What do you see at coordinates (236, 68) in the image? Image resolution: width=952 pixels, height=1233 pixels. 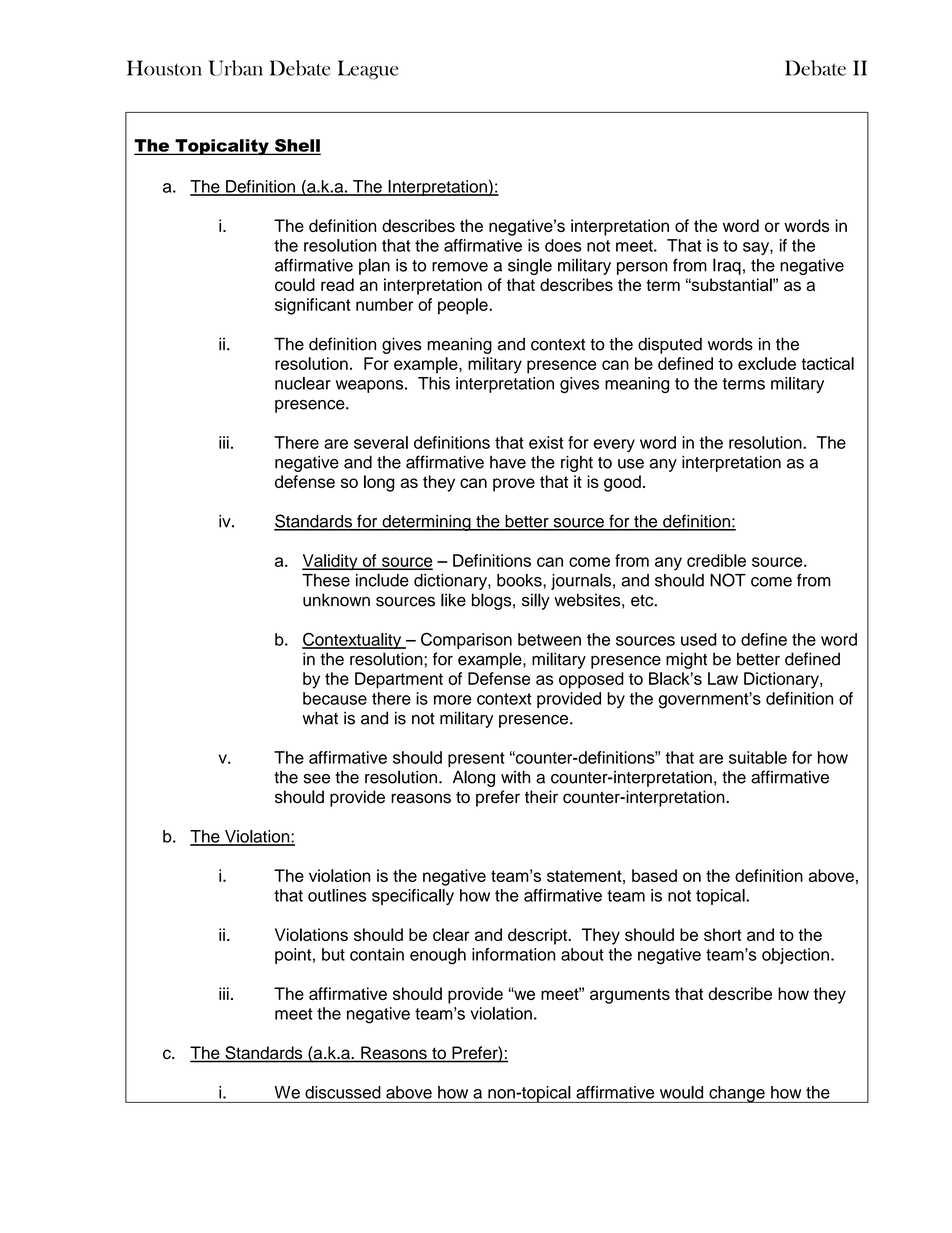 I see `Urban` at bounding box center [236, 68].
